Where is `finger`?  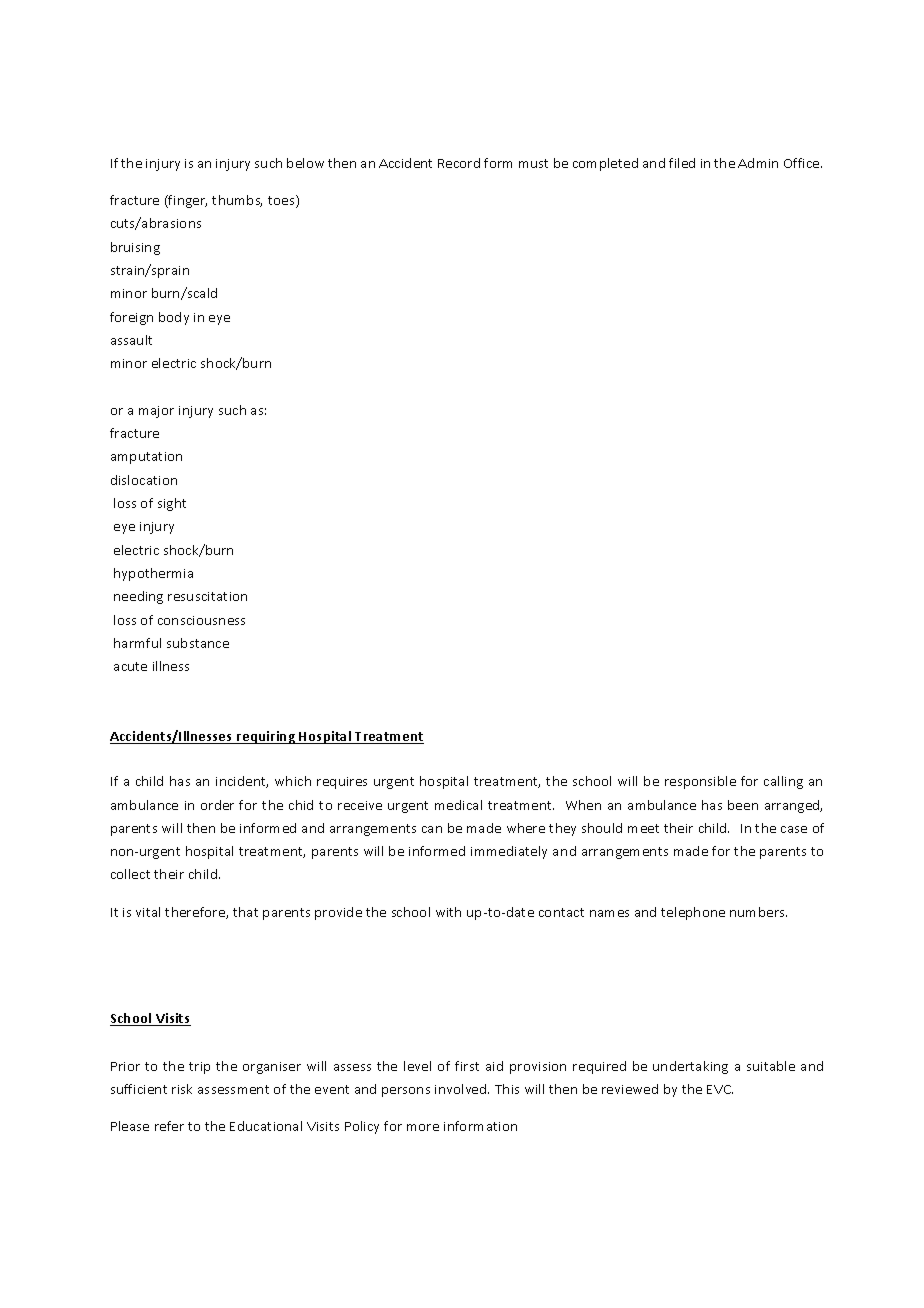
finger is located at coordinates (187, 201).
